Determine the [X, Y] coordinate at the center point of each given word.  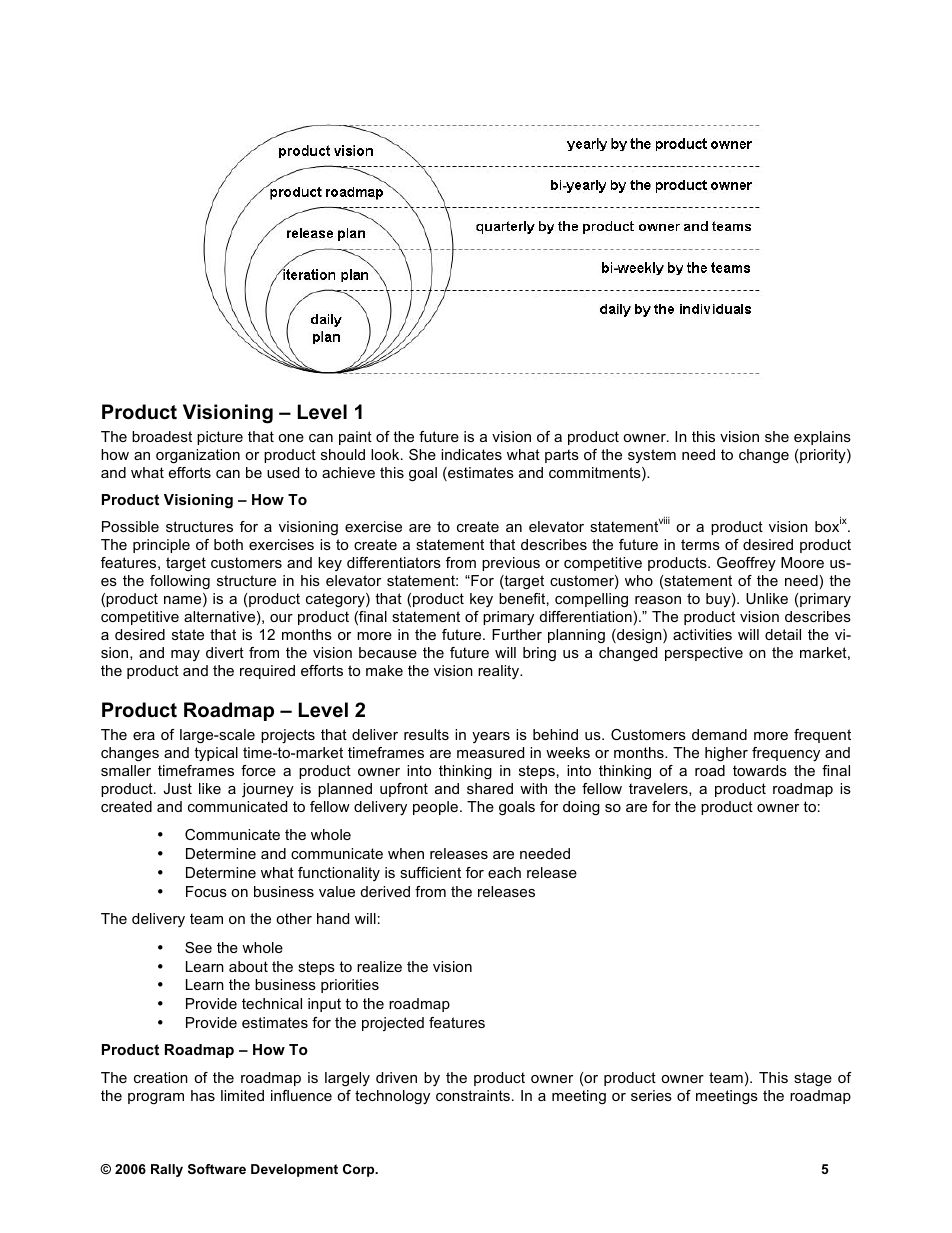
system [652, 456]
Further [517, 634]
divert [225, 652]
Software [217, 1169]
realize [379, 966]
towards [760, 770]
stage [813, 1079]
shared [490, 788]
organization [198, 456]
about [248, 966]
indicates [471, 454]
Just [177, 788]
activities [702, 634]
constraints [473, 1095]
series [651, 1095]
